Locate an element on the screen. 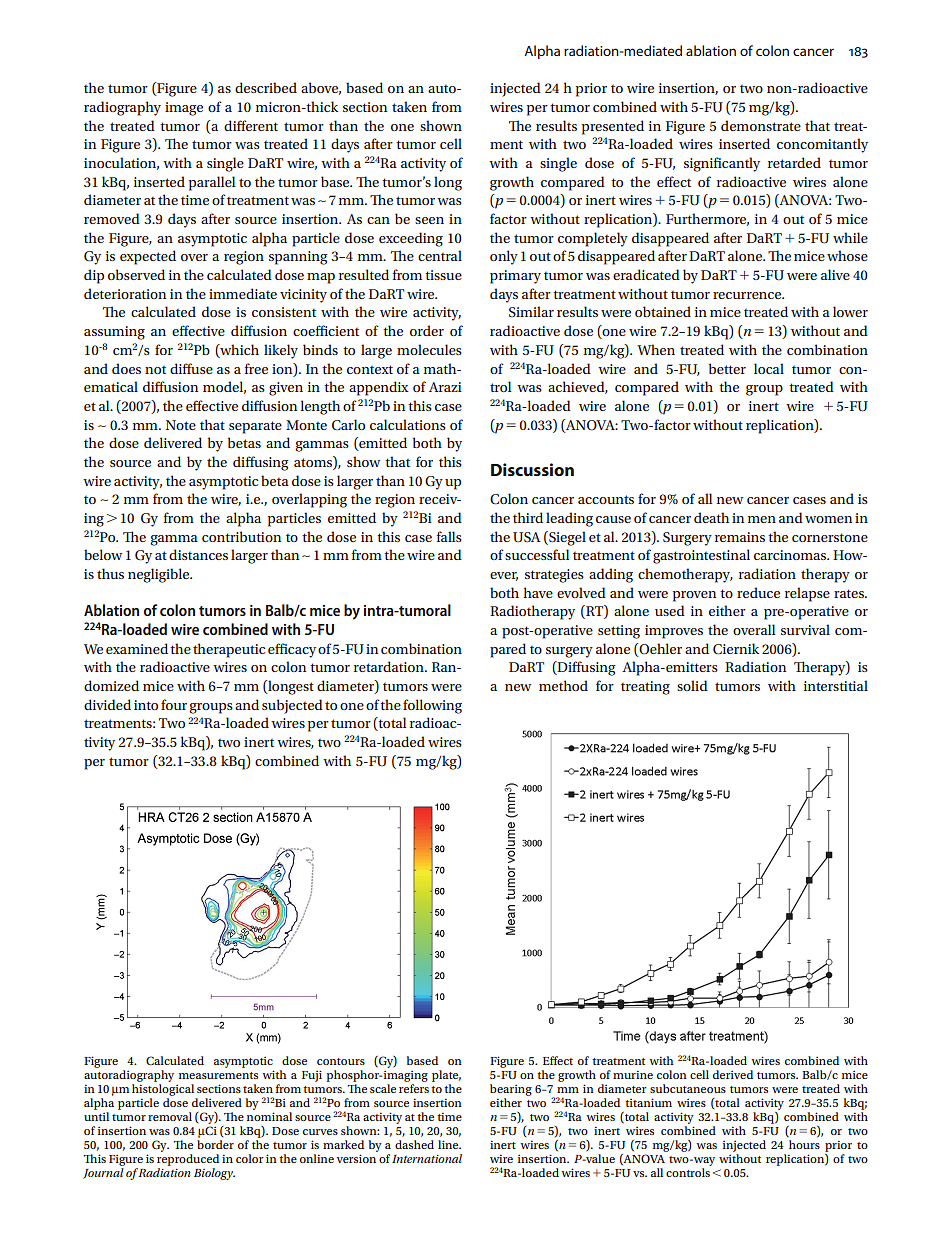  reproduced is located at coordinates (188, 1160).
